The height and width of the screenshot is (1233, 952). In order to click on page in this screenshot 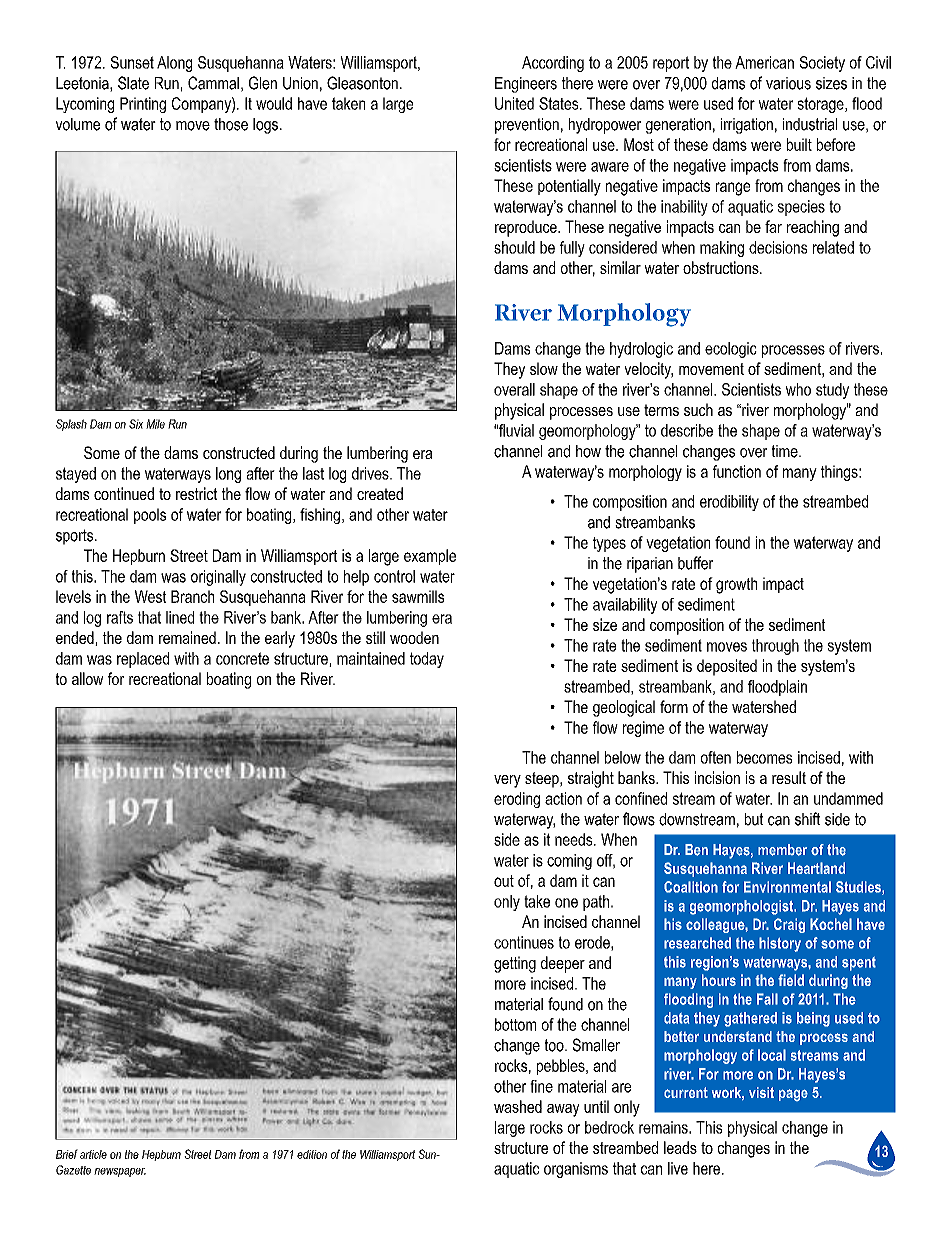, I will do `click(793, 1095)`.
